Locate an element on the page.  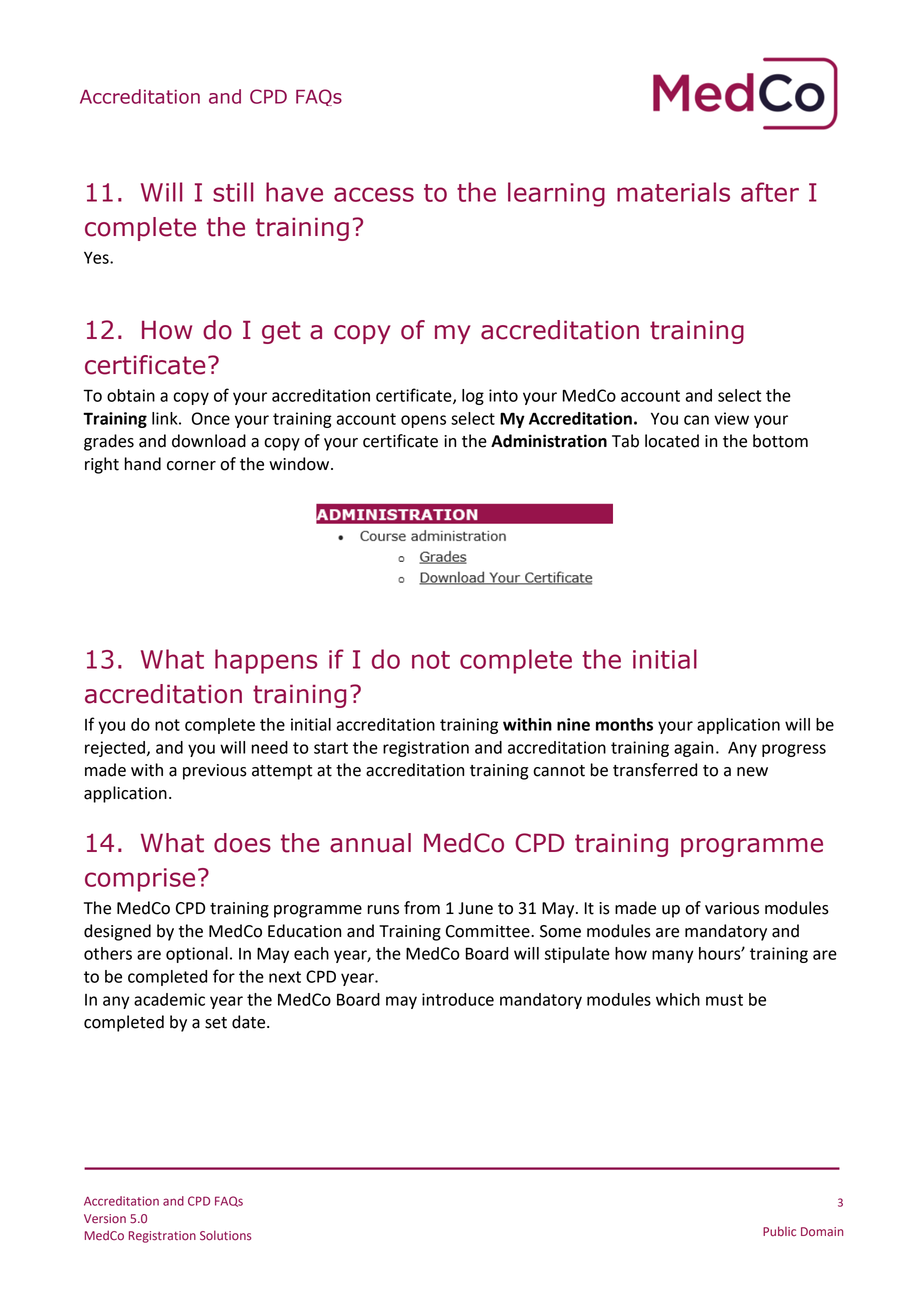
nine is located at coordinates (573, 724).
